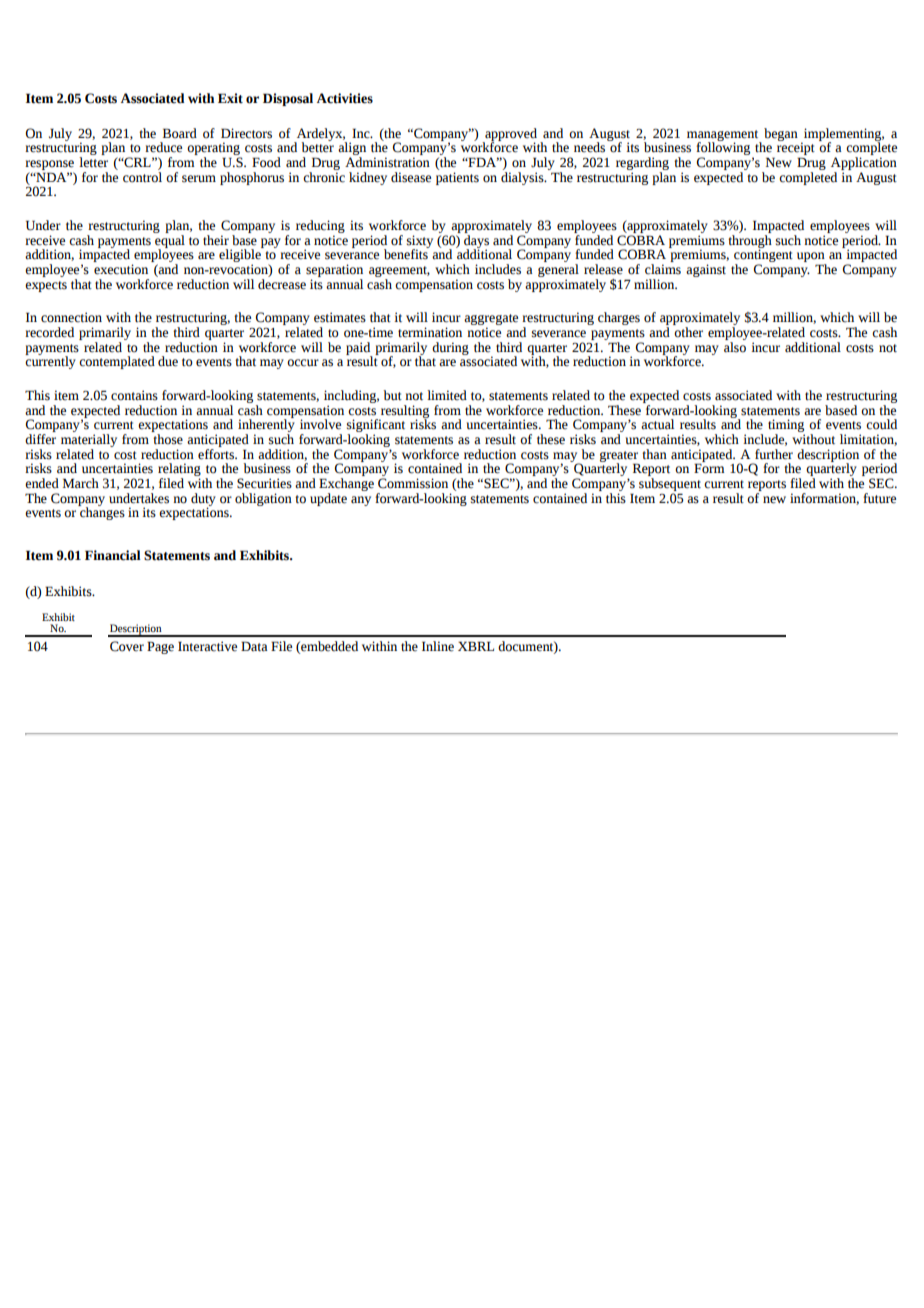 The image size is (924, 1308). I want to click on Commission, so click(413, 483).
